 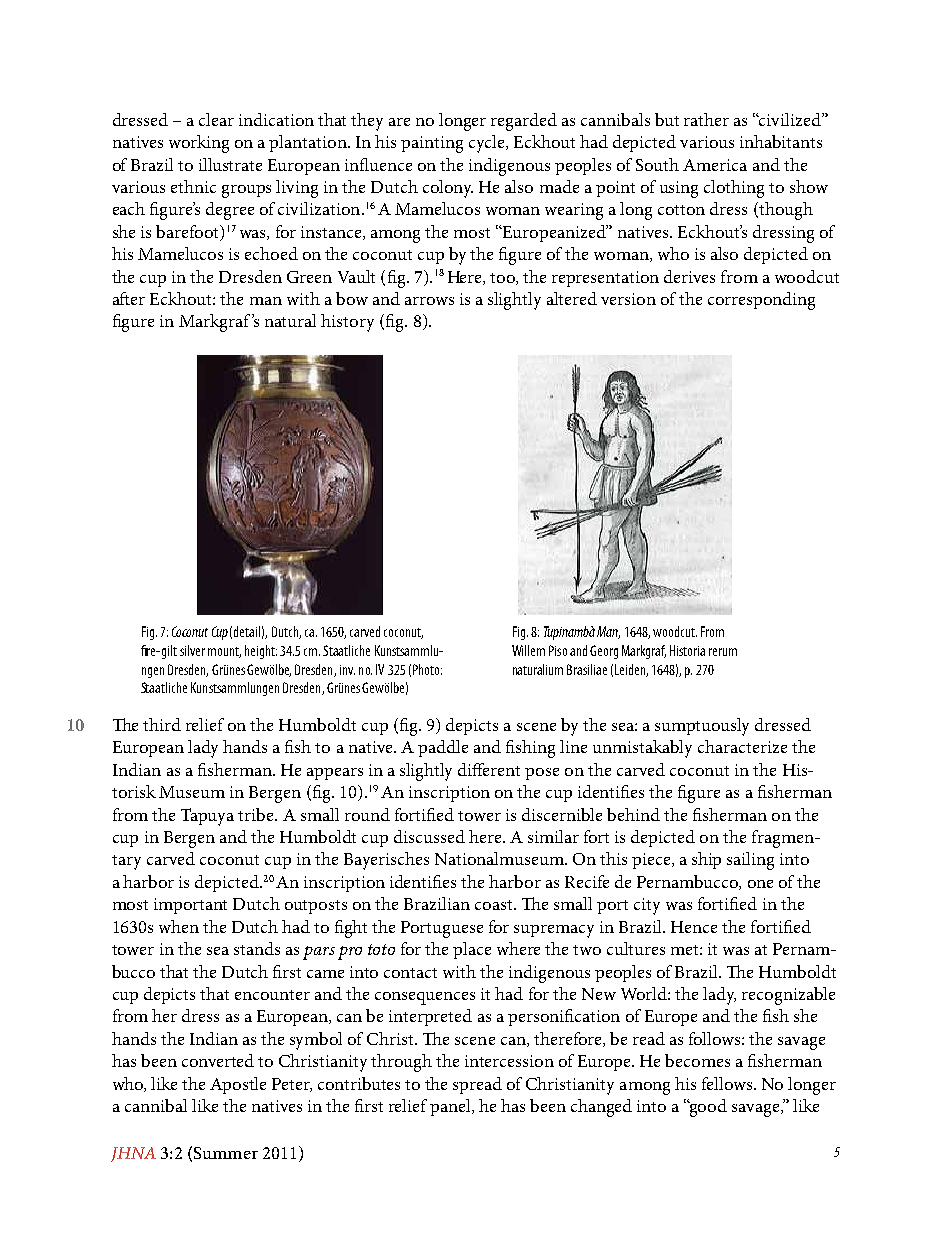 I want to click on silver, so click(x=192, y=650).
